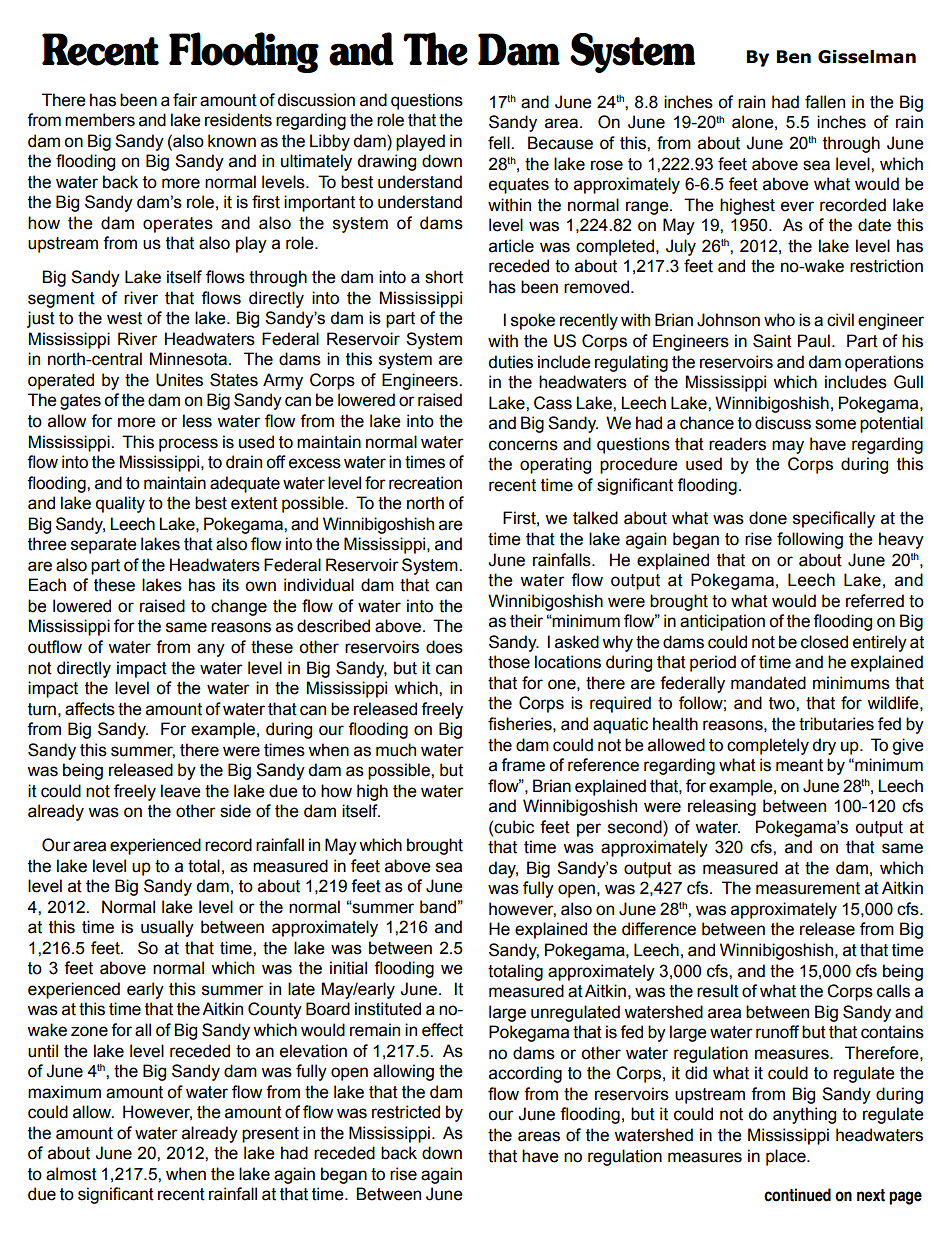  What do you see at coordinates (523, 765) in the screenshot?
I see `frame` at bounding box center [523, 765].
